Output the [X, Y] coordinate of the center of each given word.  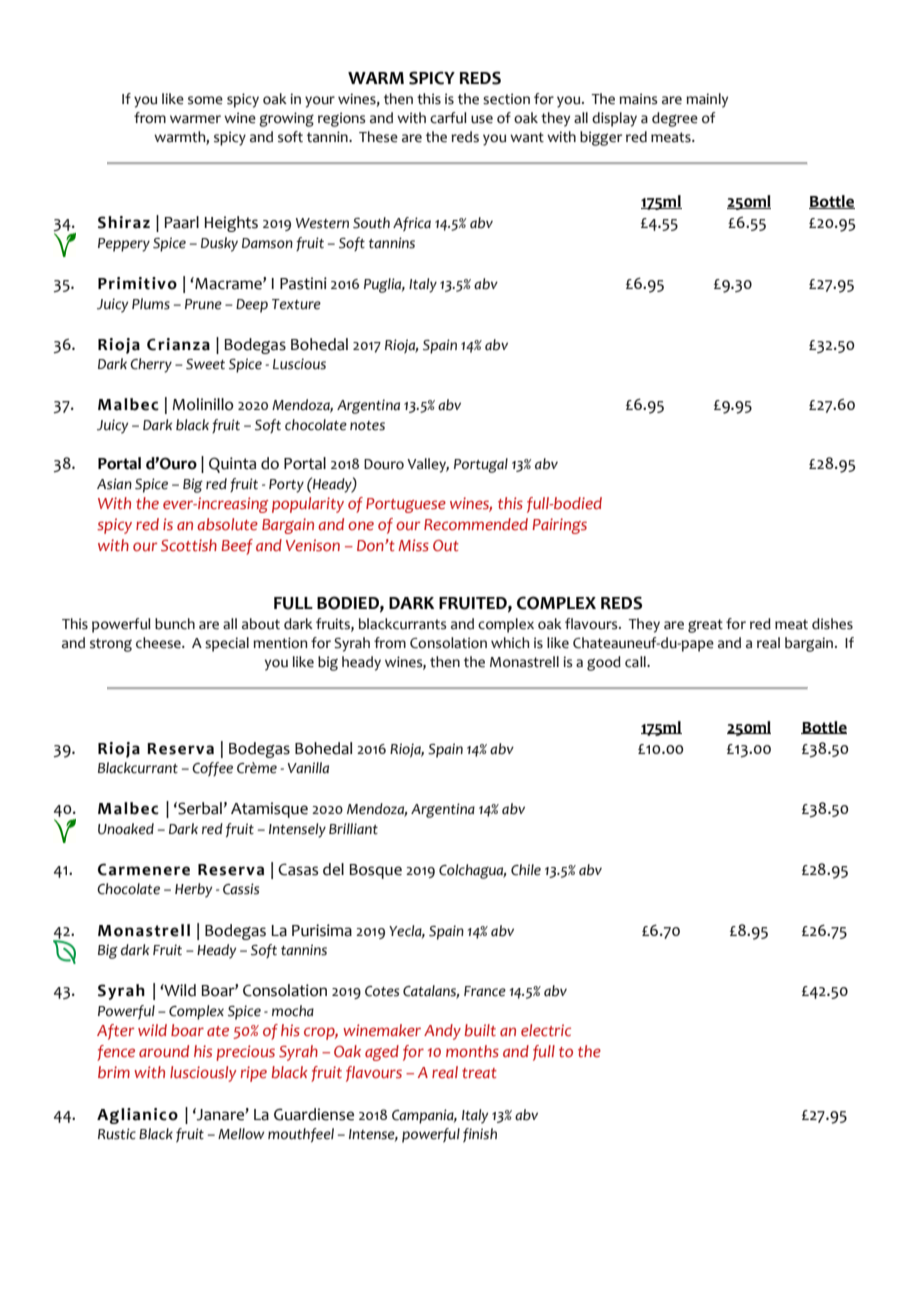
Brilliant [353, 829]
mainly [707, 100]
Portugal [481, 465]
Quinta [232, 465]
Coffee [212, 769]
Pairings [559, 526]
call [636, 662]
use [482, 119]
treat [479, 1073]
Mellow [241, 1134]
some [205, 100]
